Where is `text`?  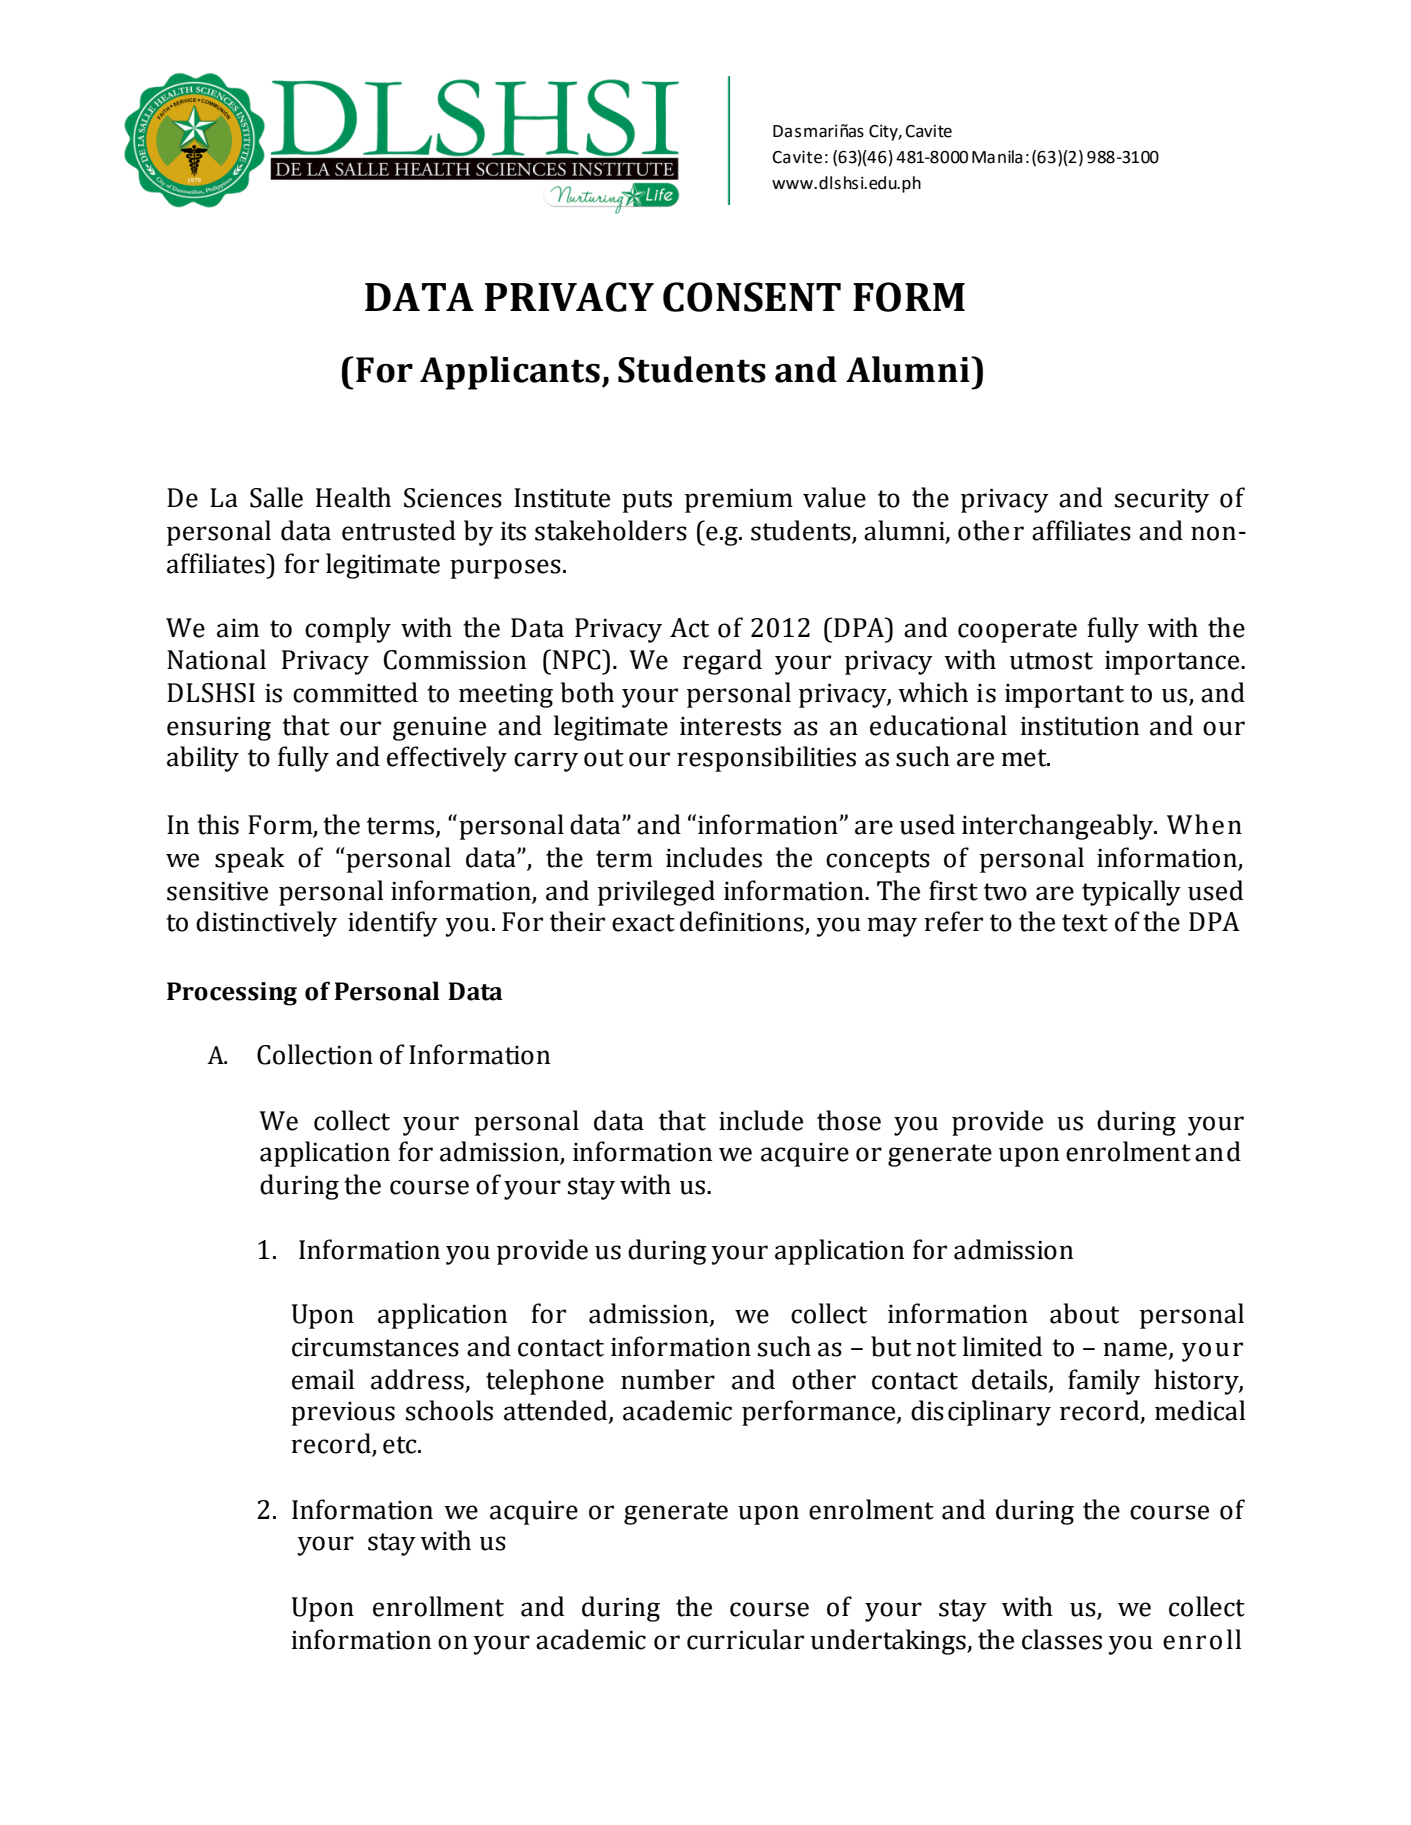 text is located at coordinates (1085, 923).
